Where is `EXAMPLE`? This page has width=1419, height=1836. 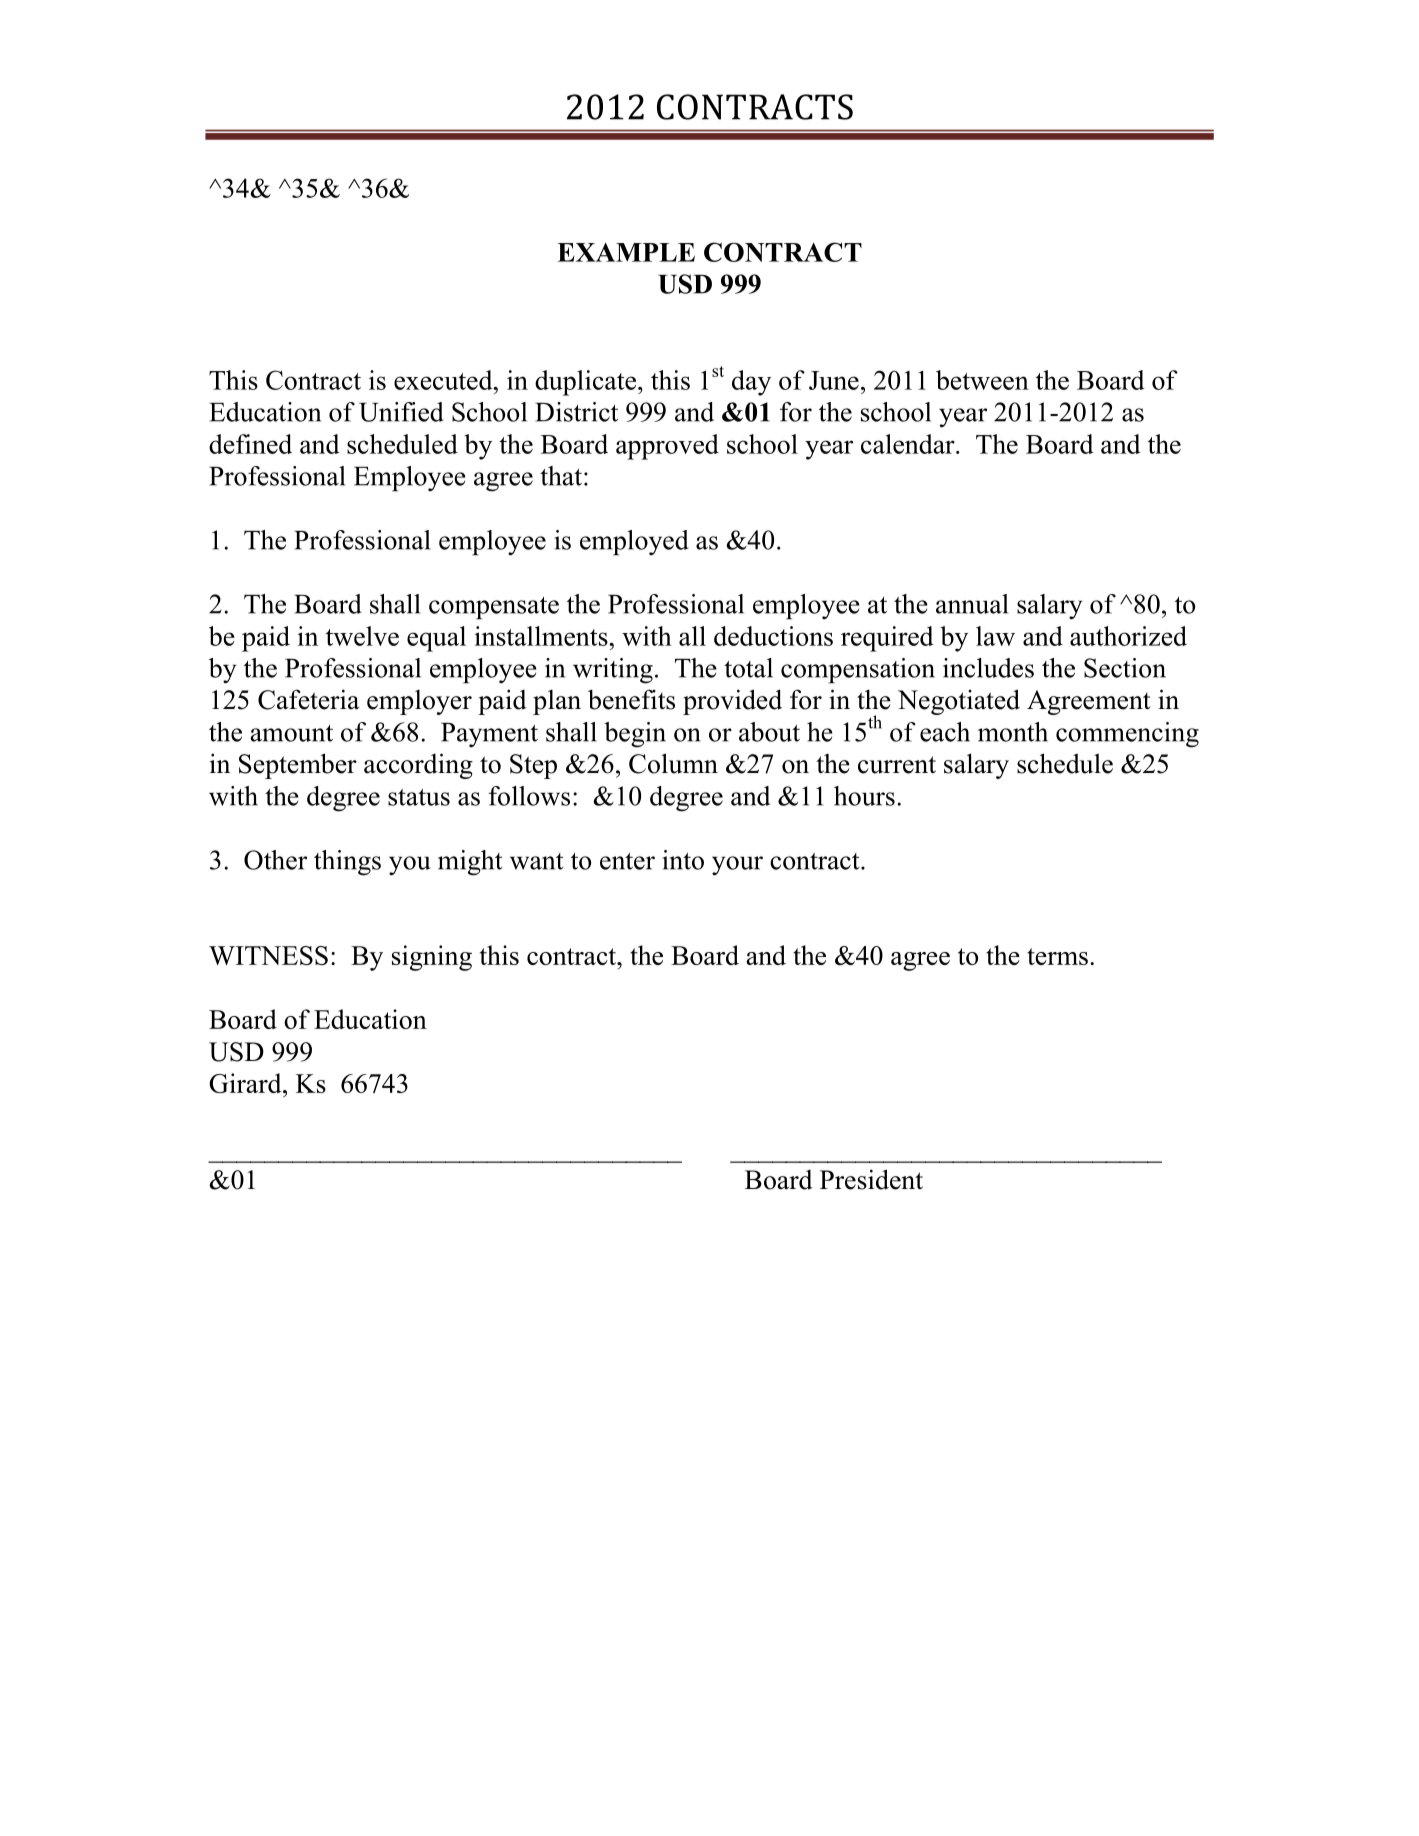 EXAMPLE is located at coordinates (626, 252).
